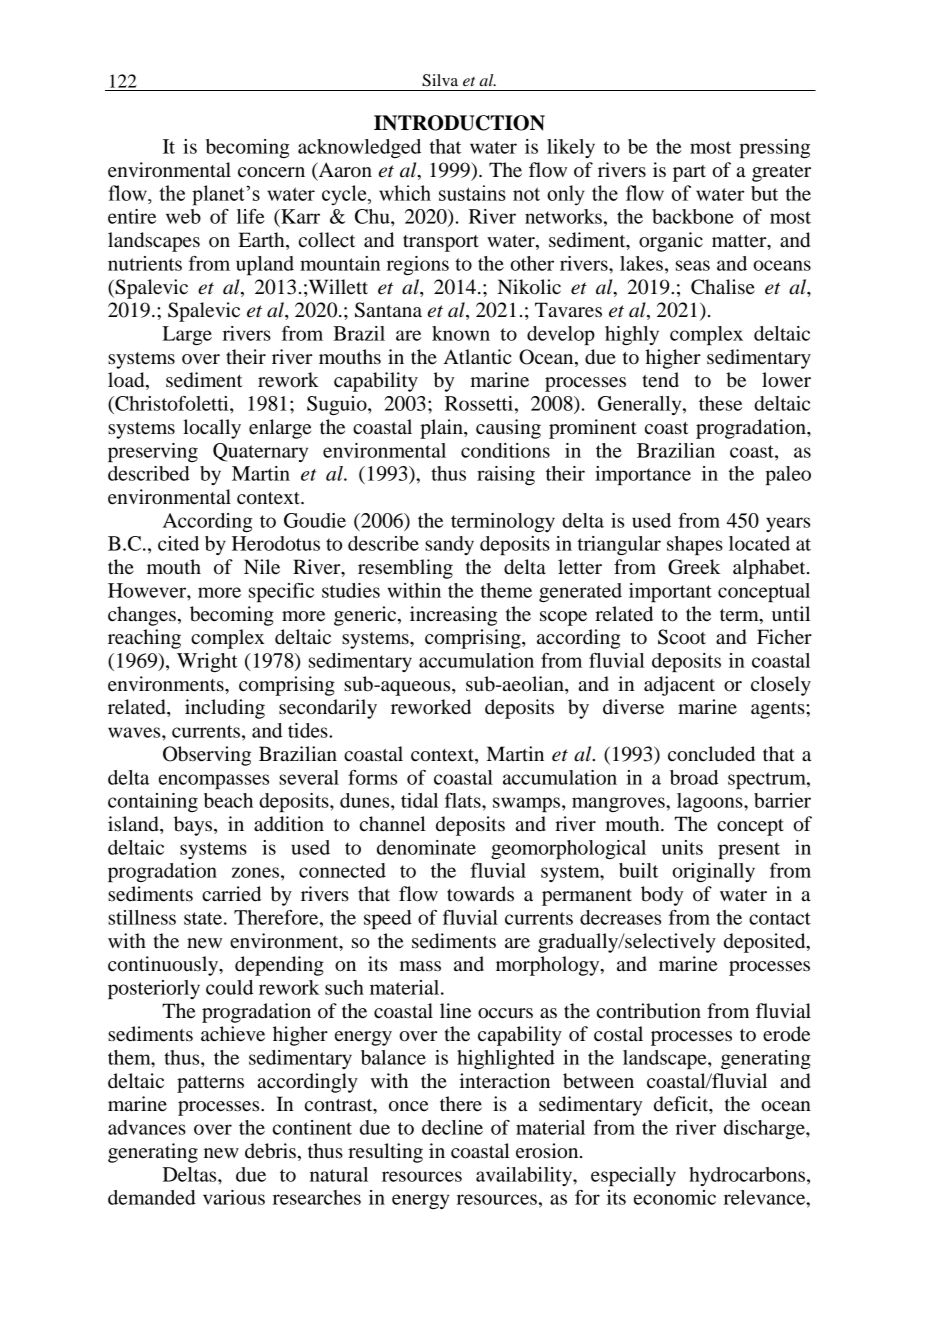 The width and height of the image is (938, 1324). Describe the element at coordinates (385, 1153) in the image. I see `resulting` at that location.
